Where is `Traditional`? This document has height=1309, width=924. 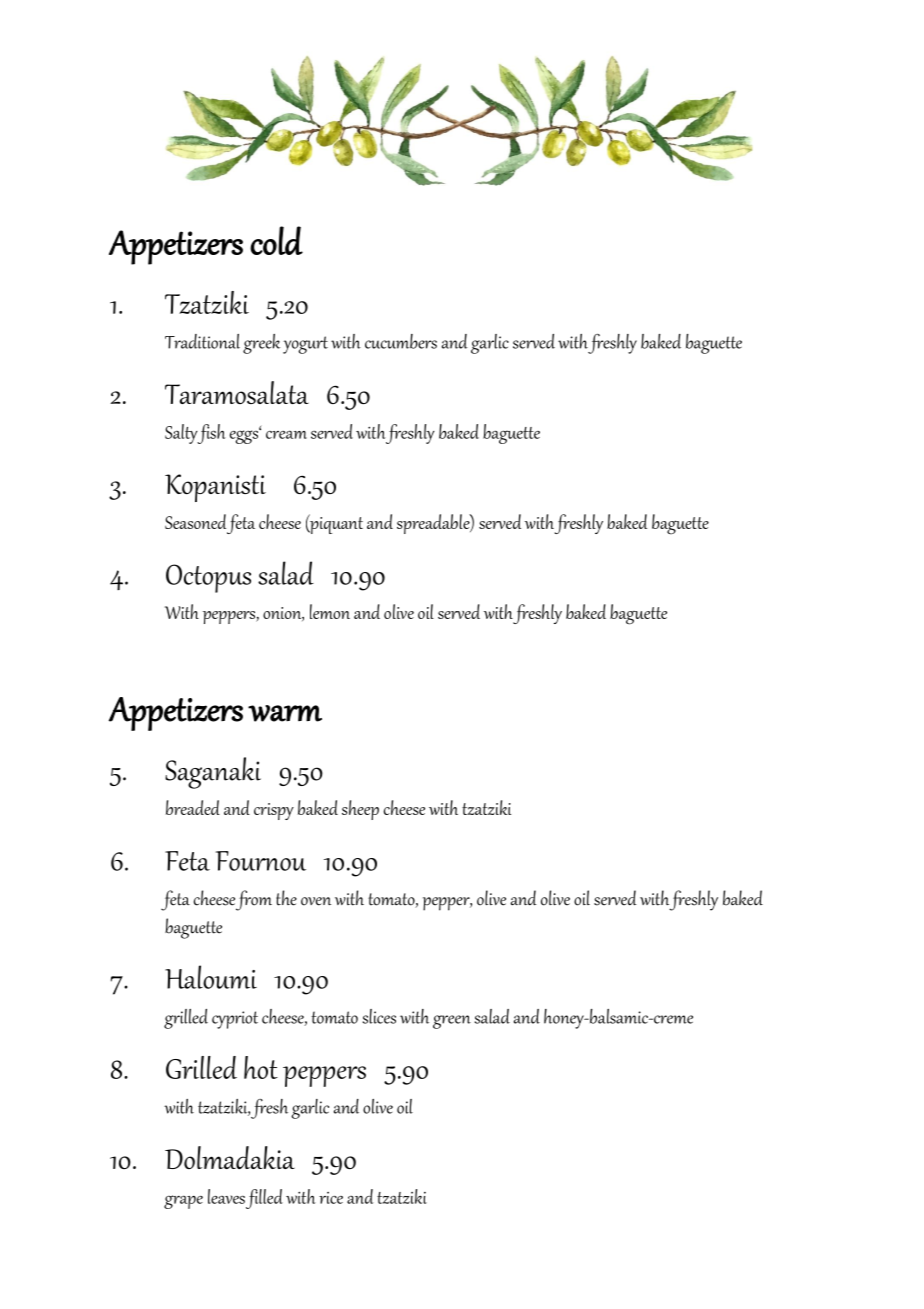
Traditional is located at coordinates (202, 341).
